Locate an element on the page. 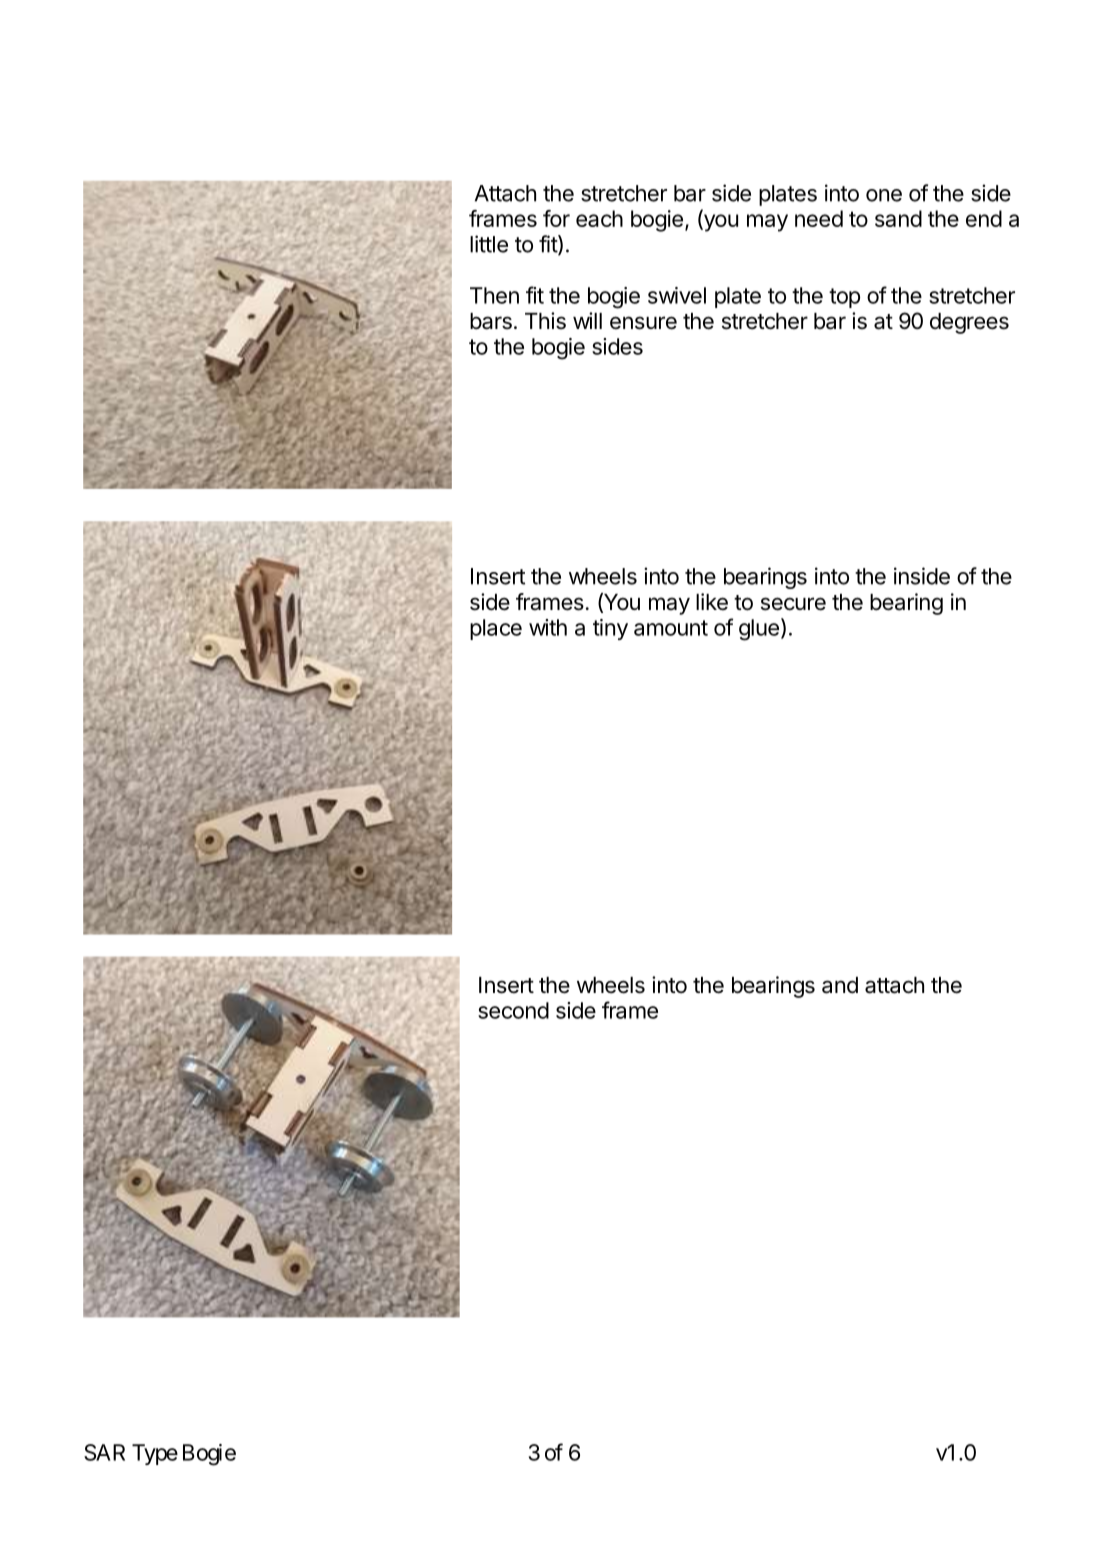 This page has width=1101, height=1558. for is located at coordinates (556, 218).
